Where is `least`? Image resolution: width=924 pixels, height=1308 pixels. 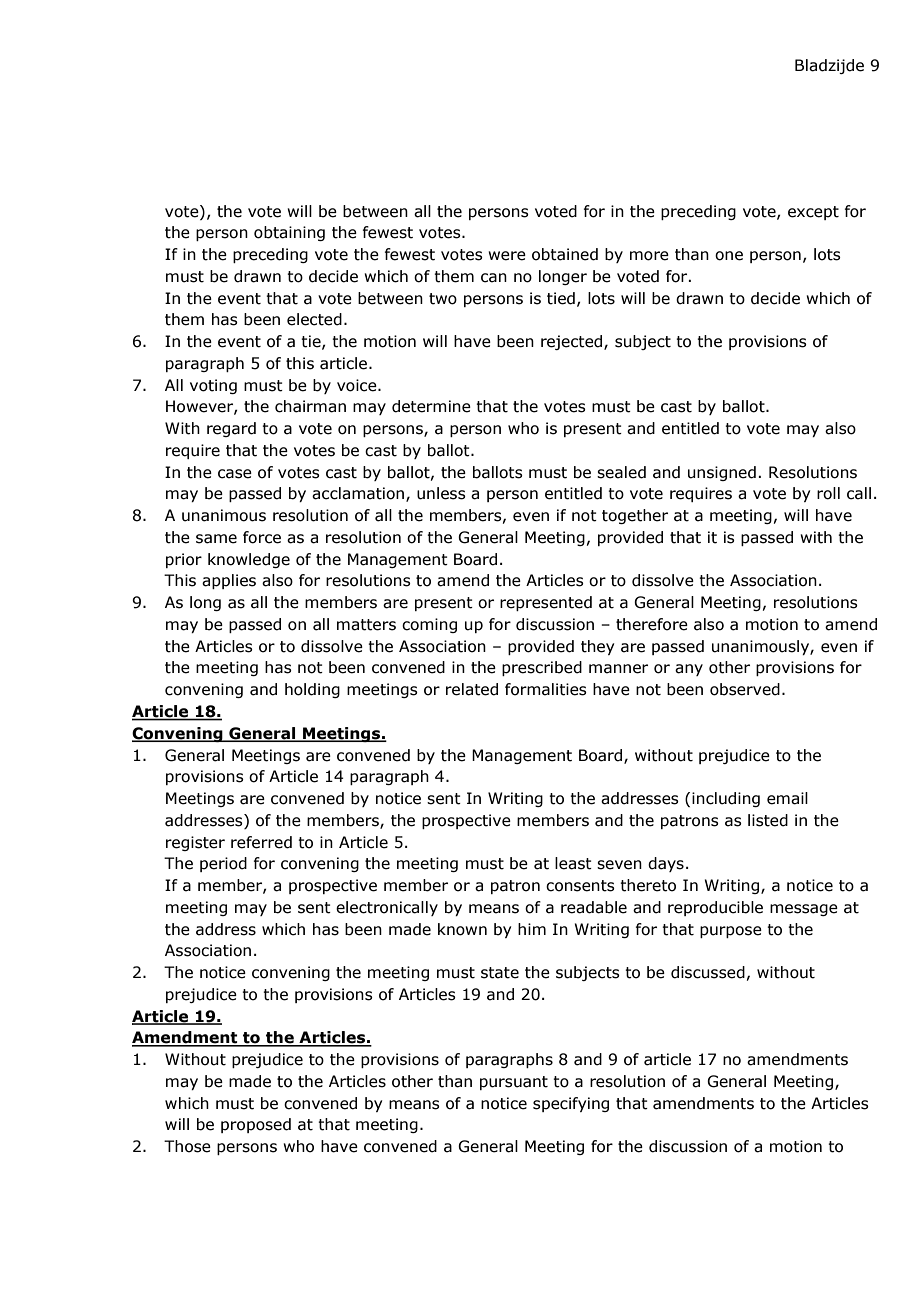 least is located at coordinates (573, 863).
